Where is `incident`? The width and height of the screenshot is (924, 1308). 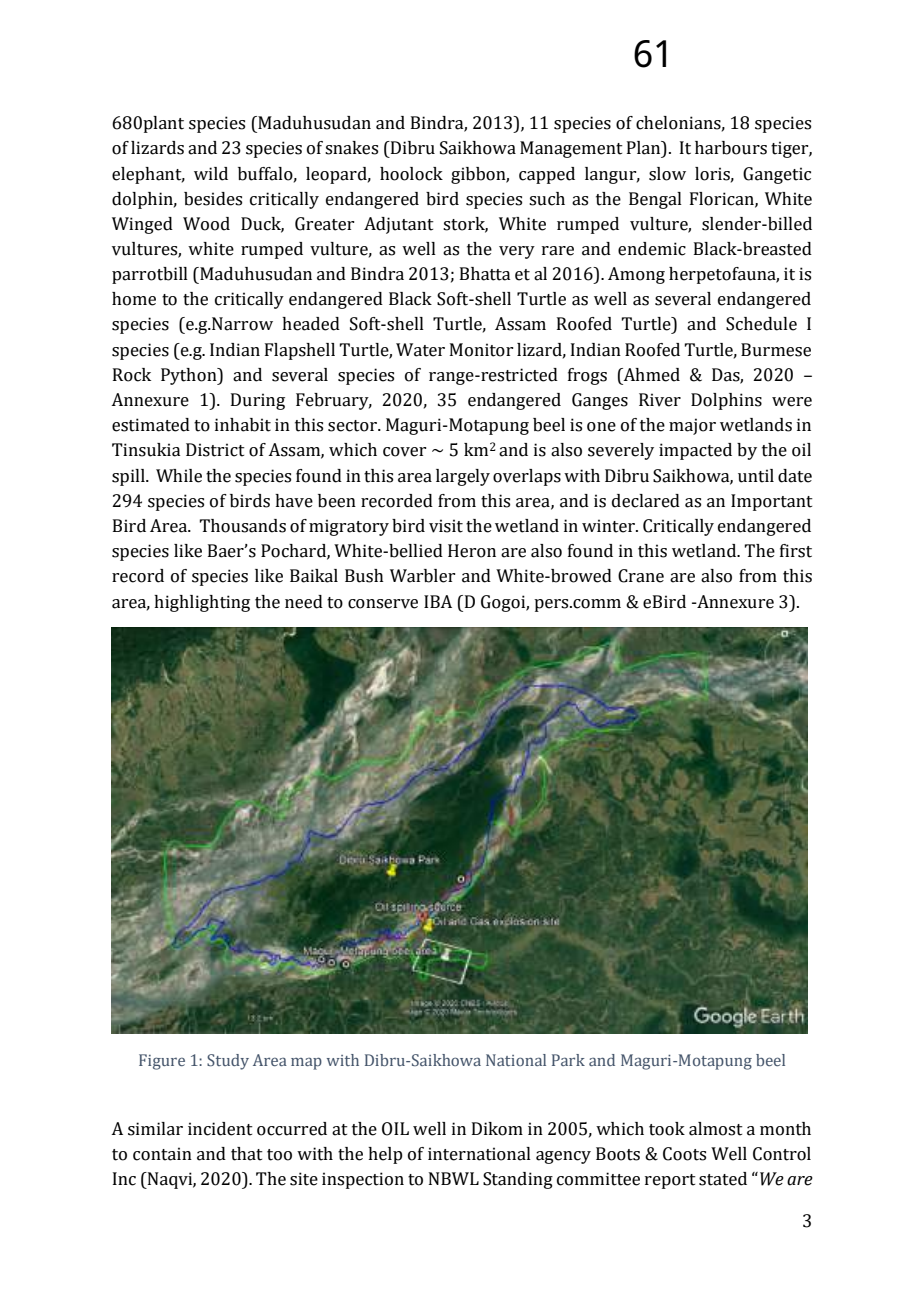 incident is located at coordinates (220, 1129).
